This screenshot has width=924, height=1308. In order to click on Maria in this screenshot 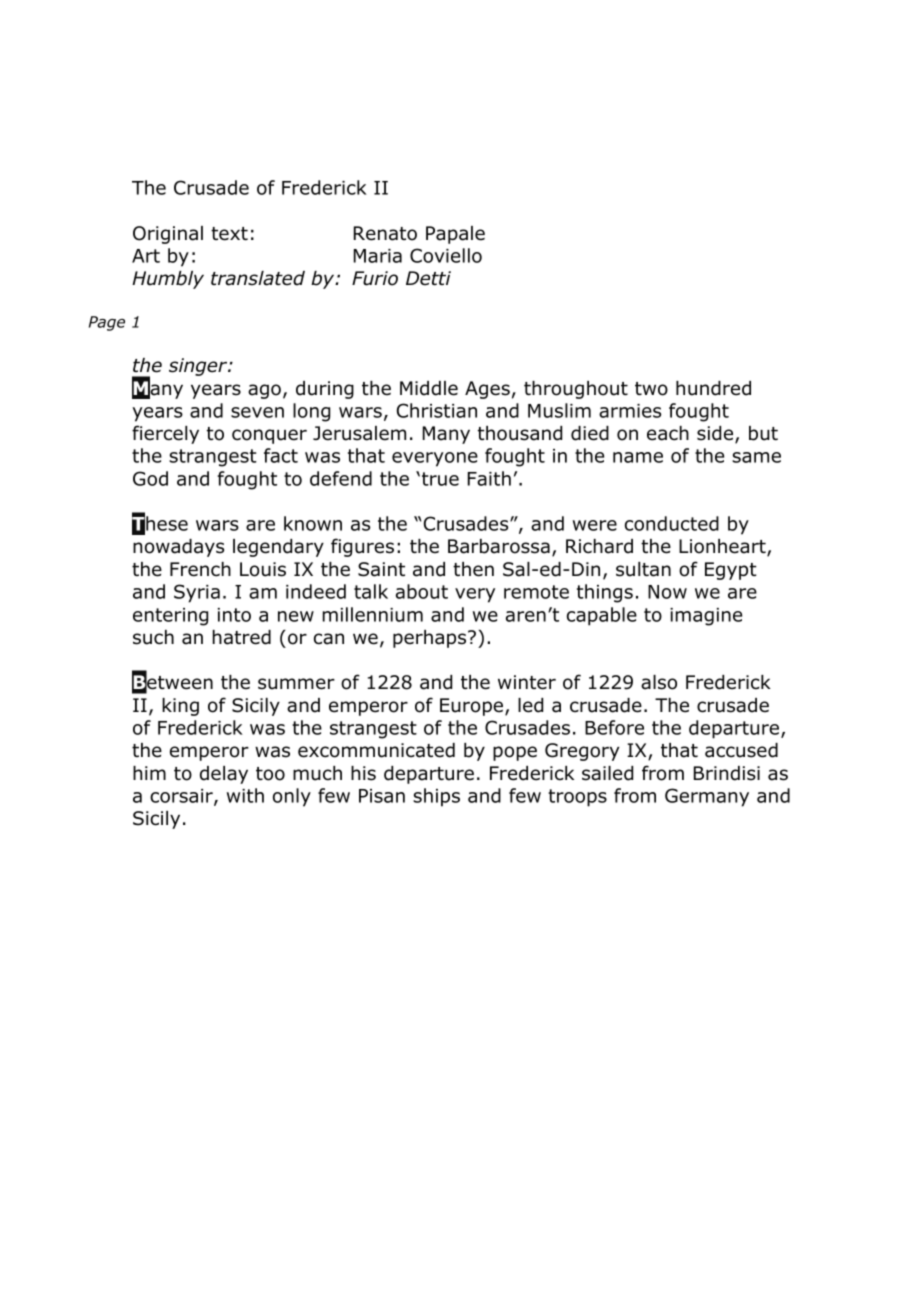, I will do `click(378, 256)`.
